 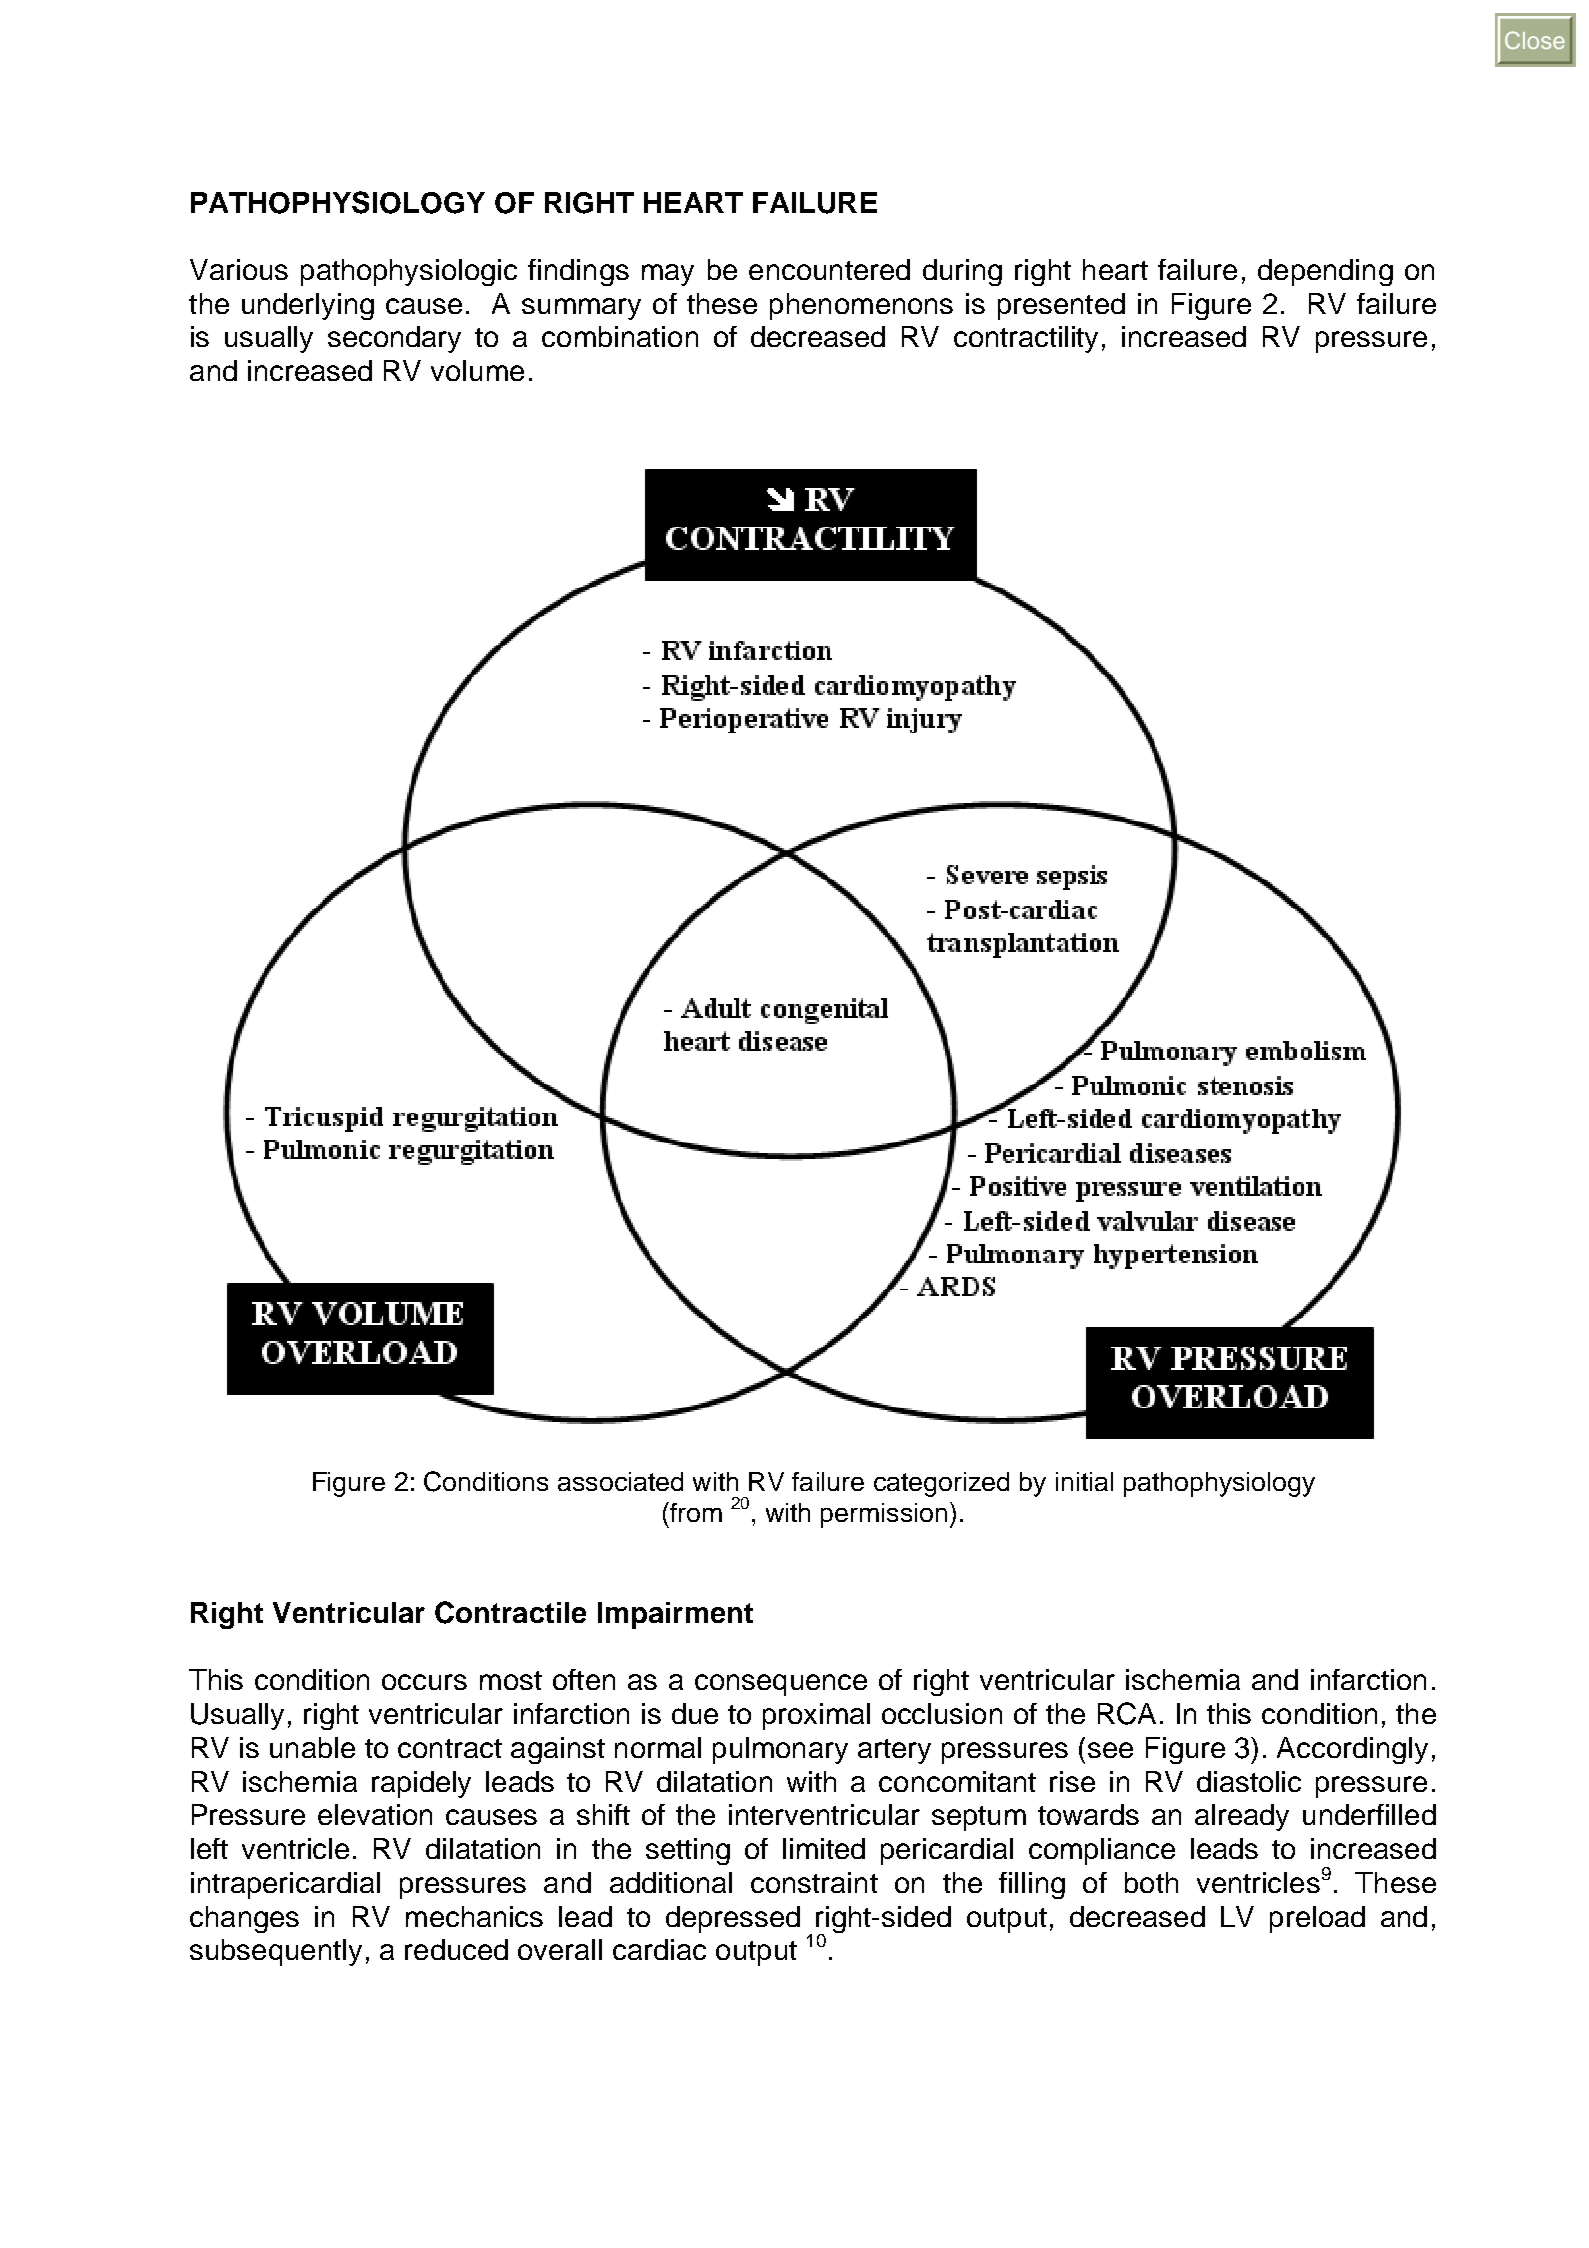 What do you see at coordinates (1061, 306) in the screenshot?
I see `presented` at bounding box center [1061, 306].
